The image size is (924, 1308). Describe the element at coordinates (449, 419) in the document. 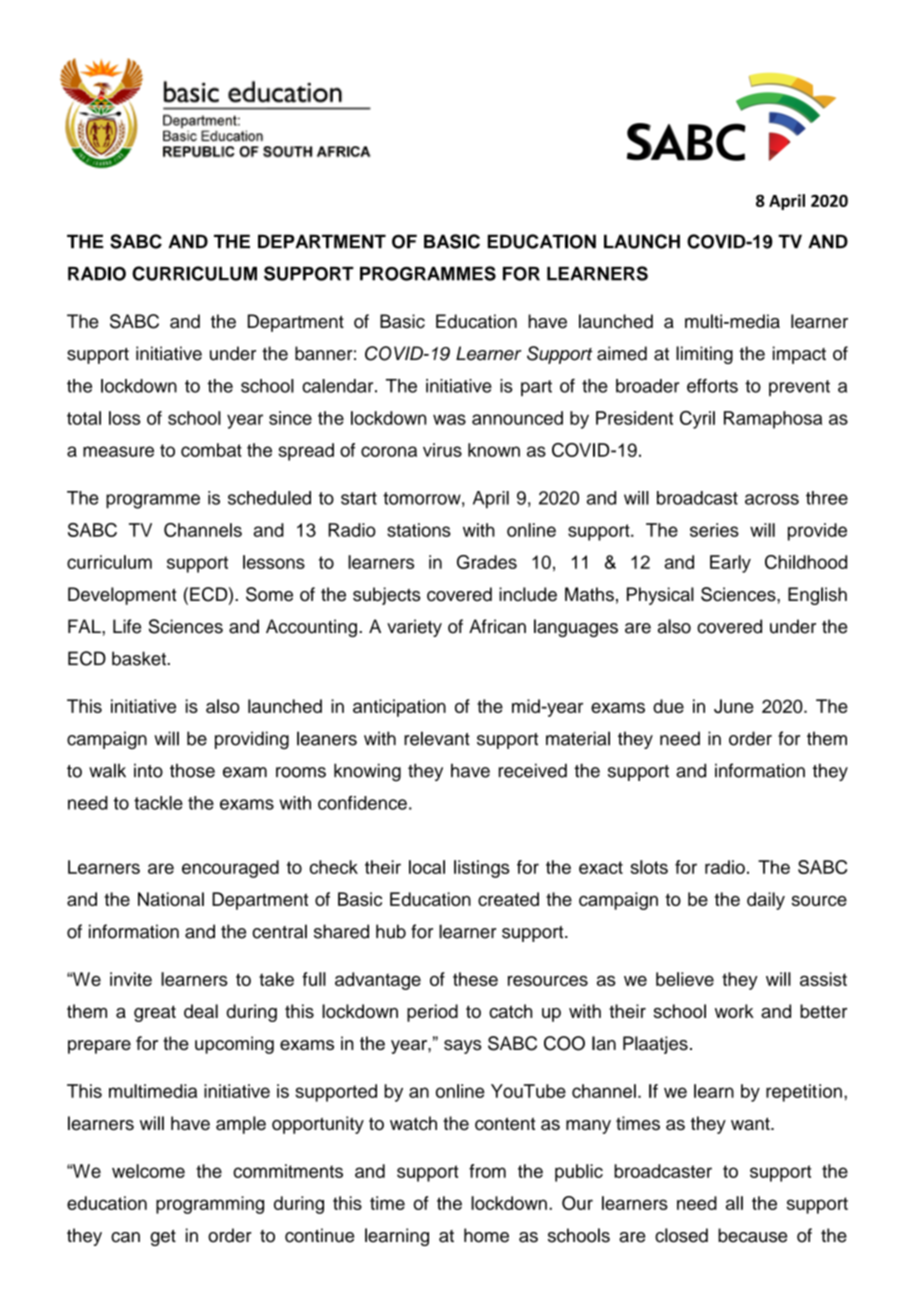

I see `was` at that location.
